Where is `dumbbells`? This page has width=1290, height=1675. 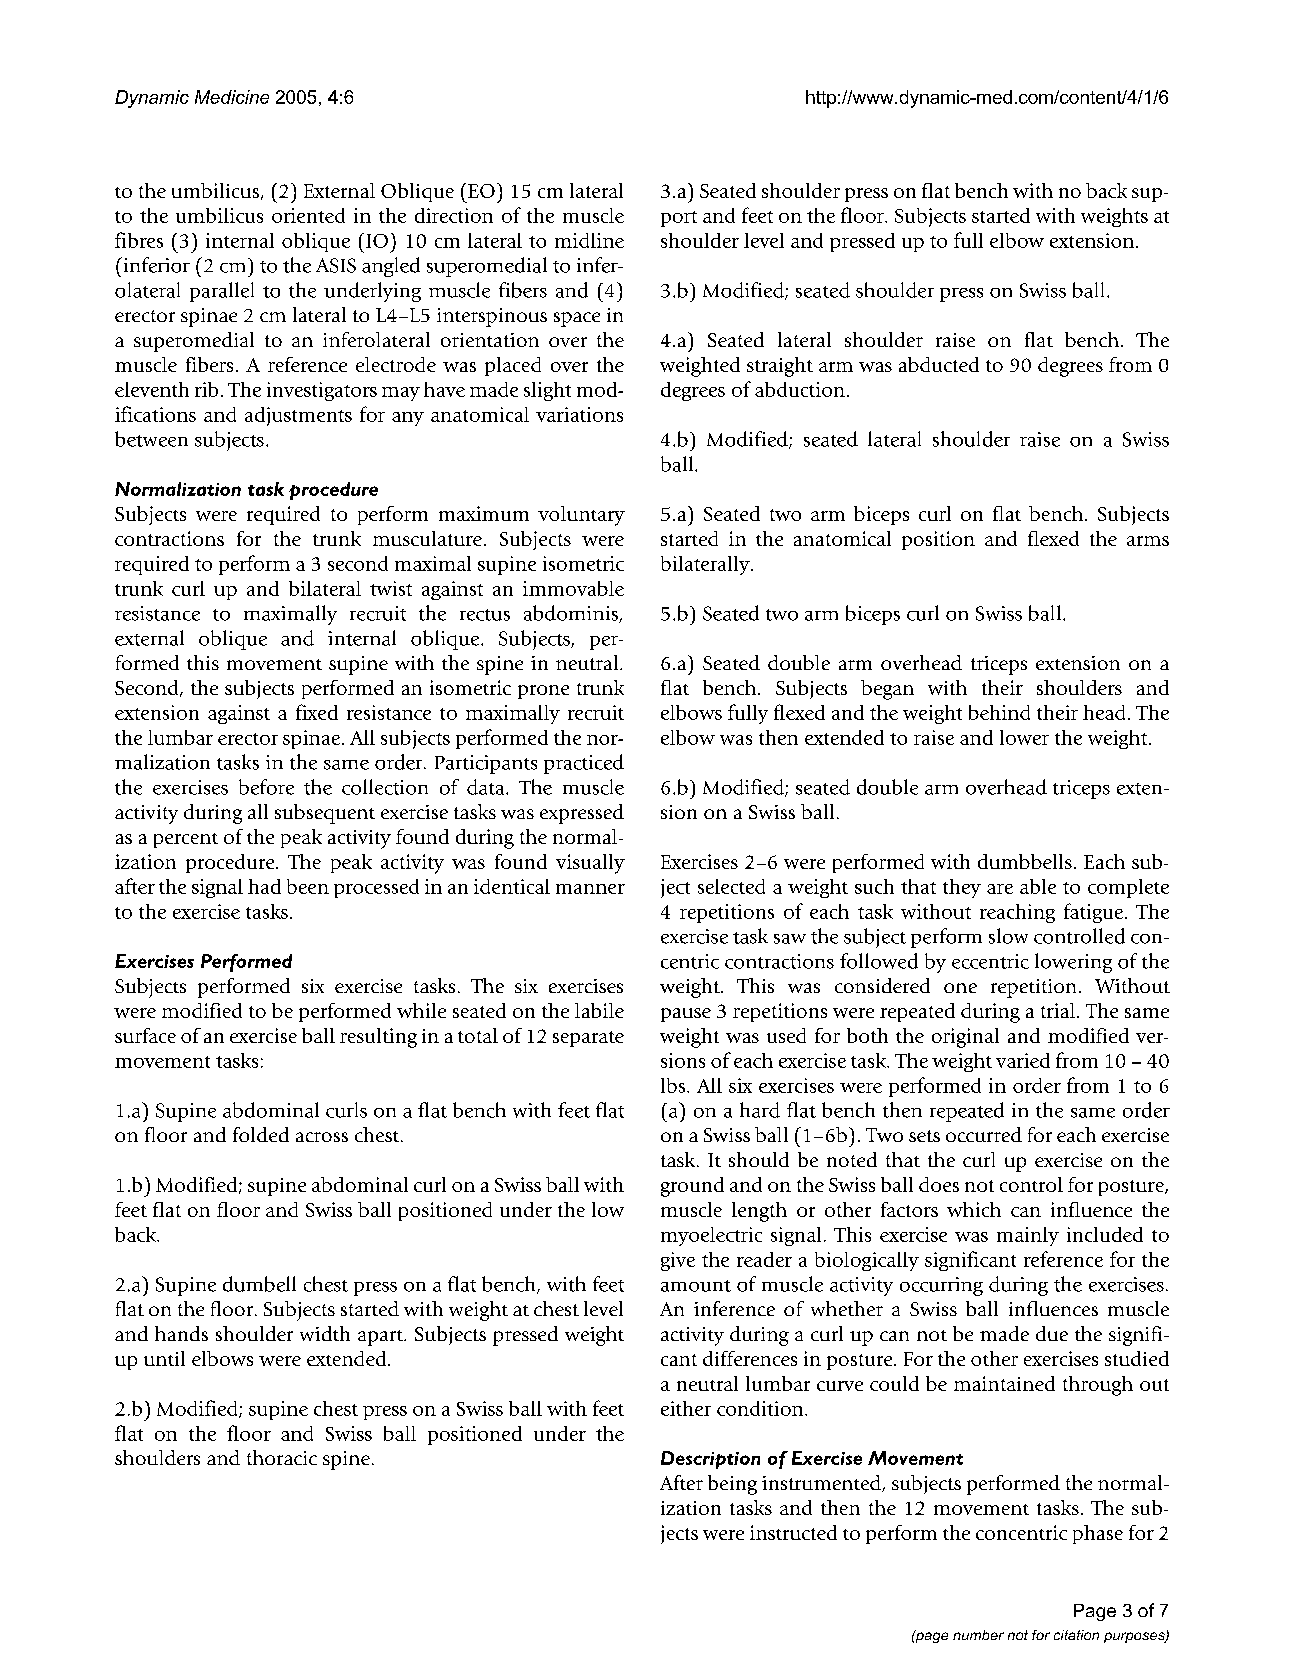
dumbbells is located at coordinates (1025, 861).
